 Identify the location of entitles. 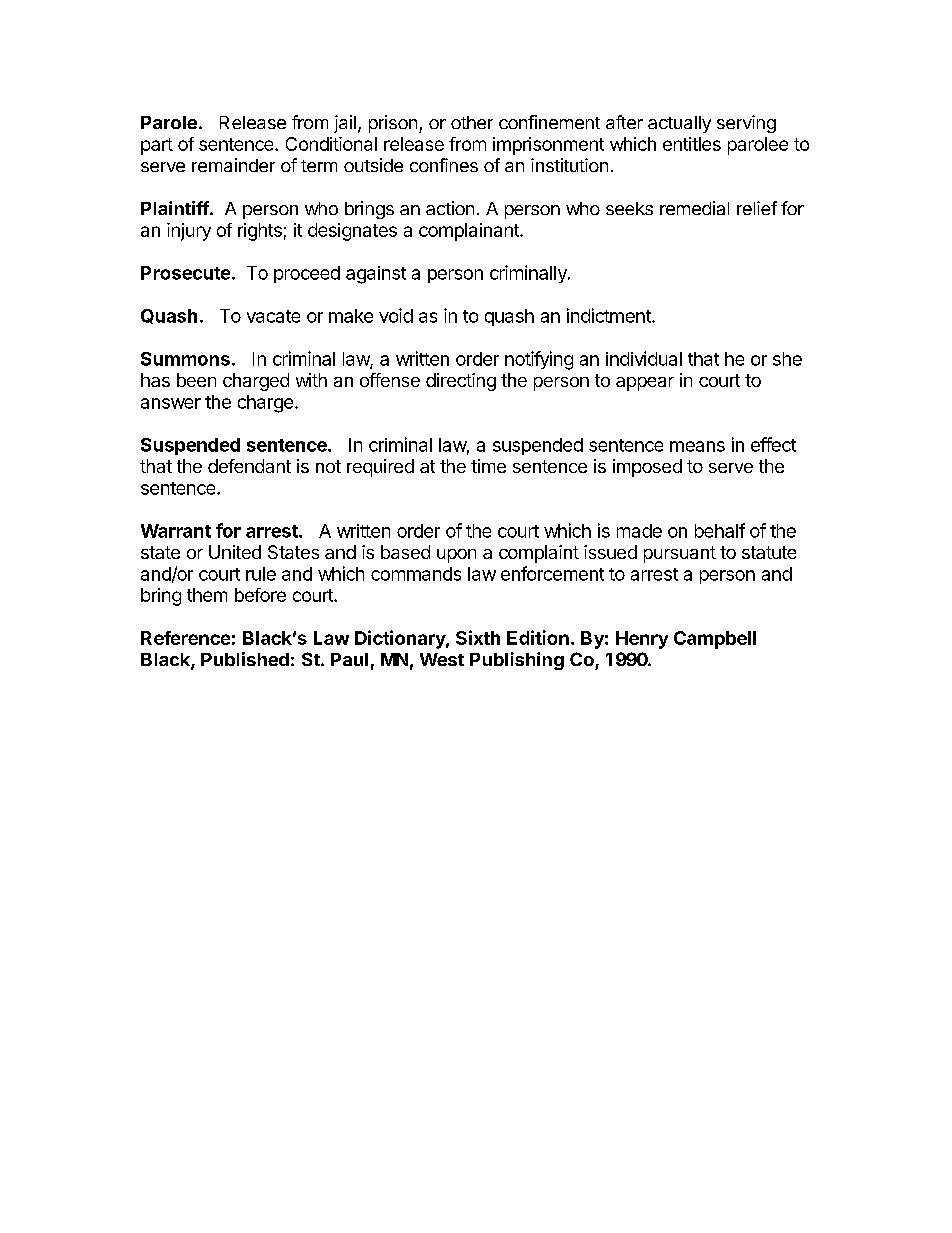
(692, 144).
